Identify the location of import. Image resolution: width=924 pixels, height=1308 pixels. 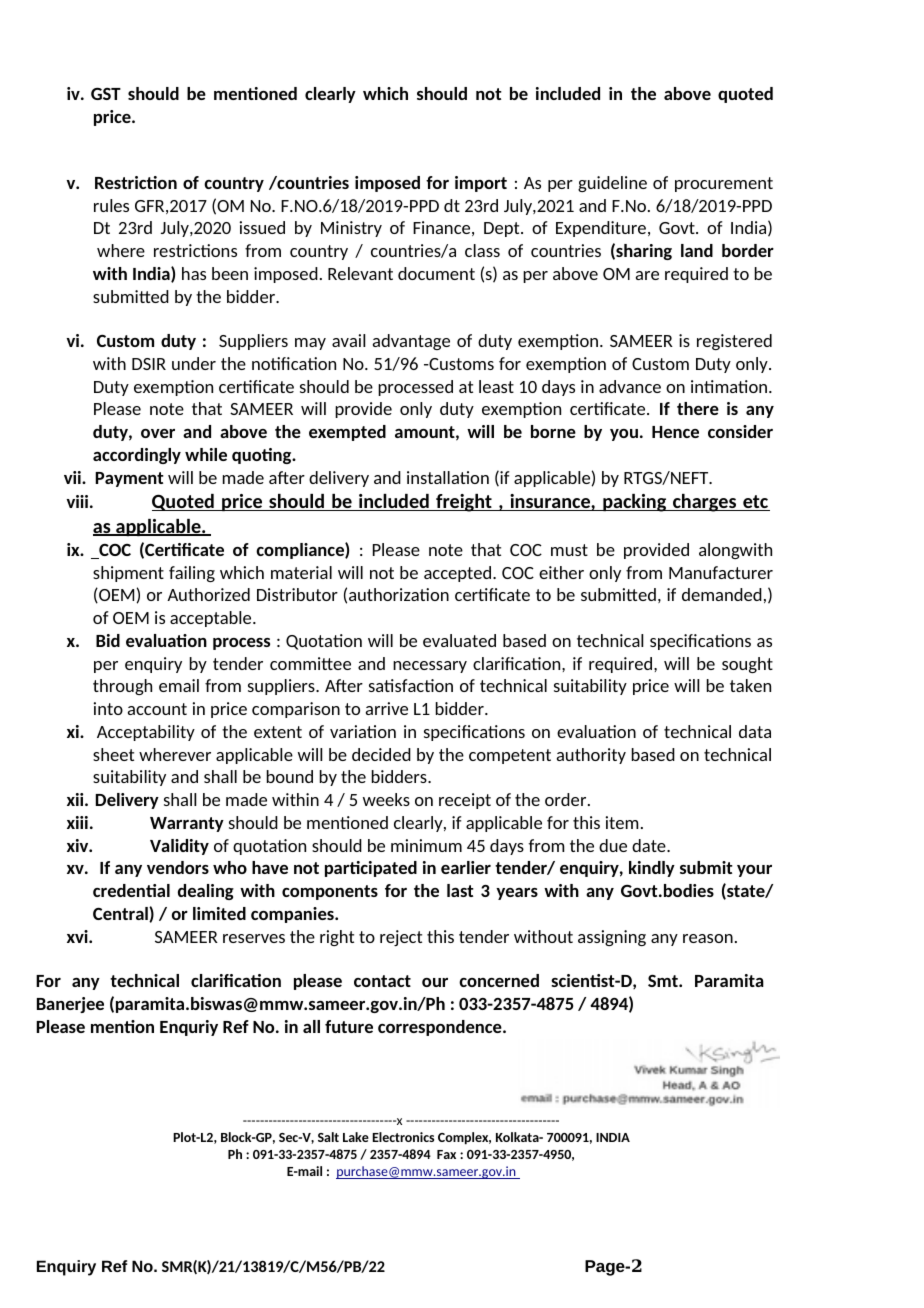
(481, 184).
